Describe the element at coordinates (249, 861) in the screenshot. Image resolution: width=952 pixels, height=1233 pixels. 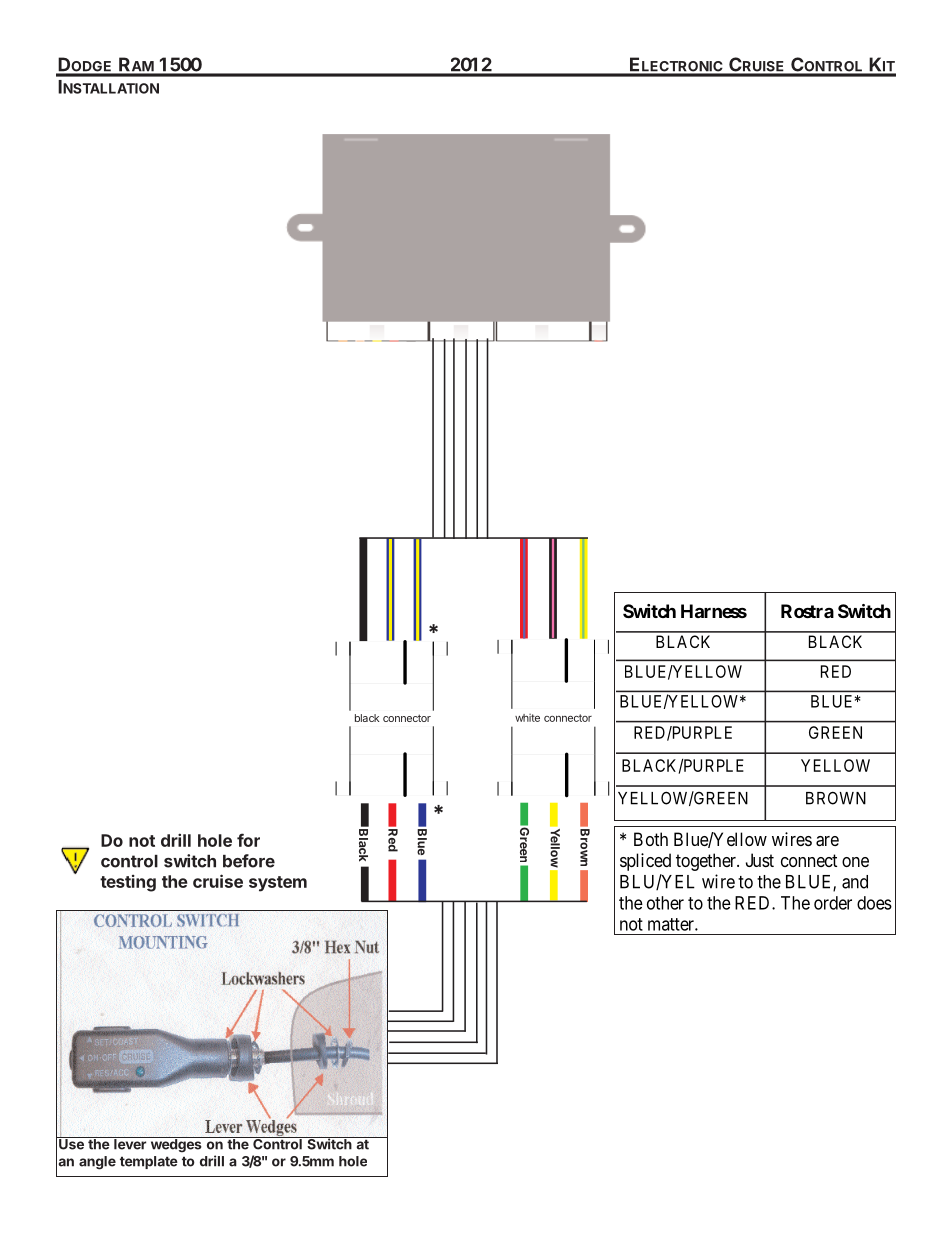
I see `before` at that location.
